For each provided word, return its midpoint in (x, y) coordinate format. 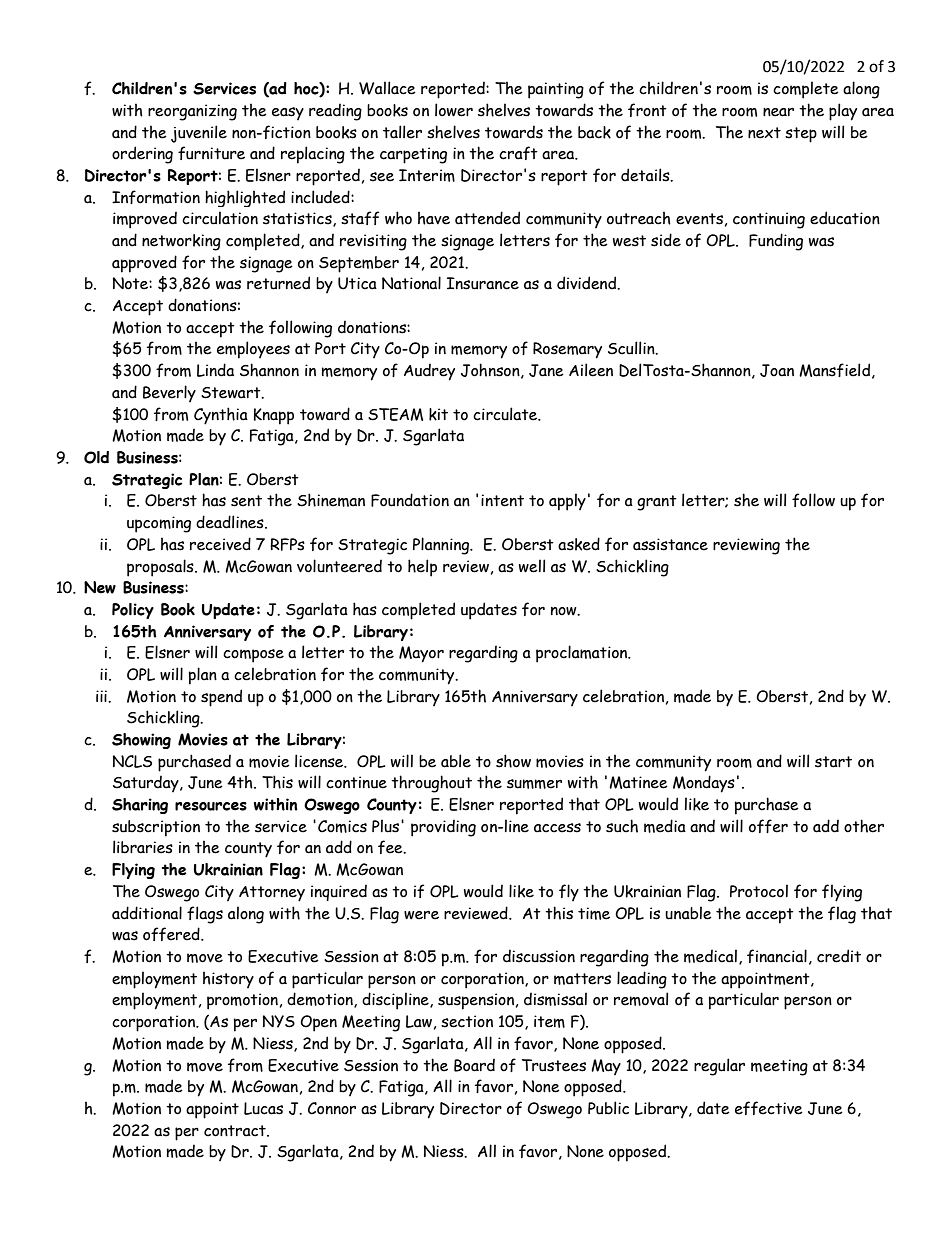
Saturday (147, 784)
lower (454, 110)
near (778, 112)
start (833, 762)
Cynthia (221, 416)
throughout (431, 784)
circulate (506, 414)
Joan (777, 370)
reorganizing (192, 112)
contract (236, 1131)
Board (474, 1065)
